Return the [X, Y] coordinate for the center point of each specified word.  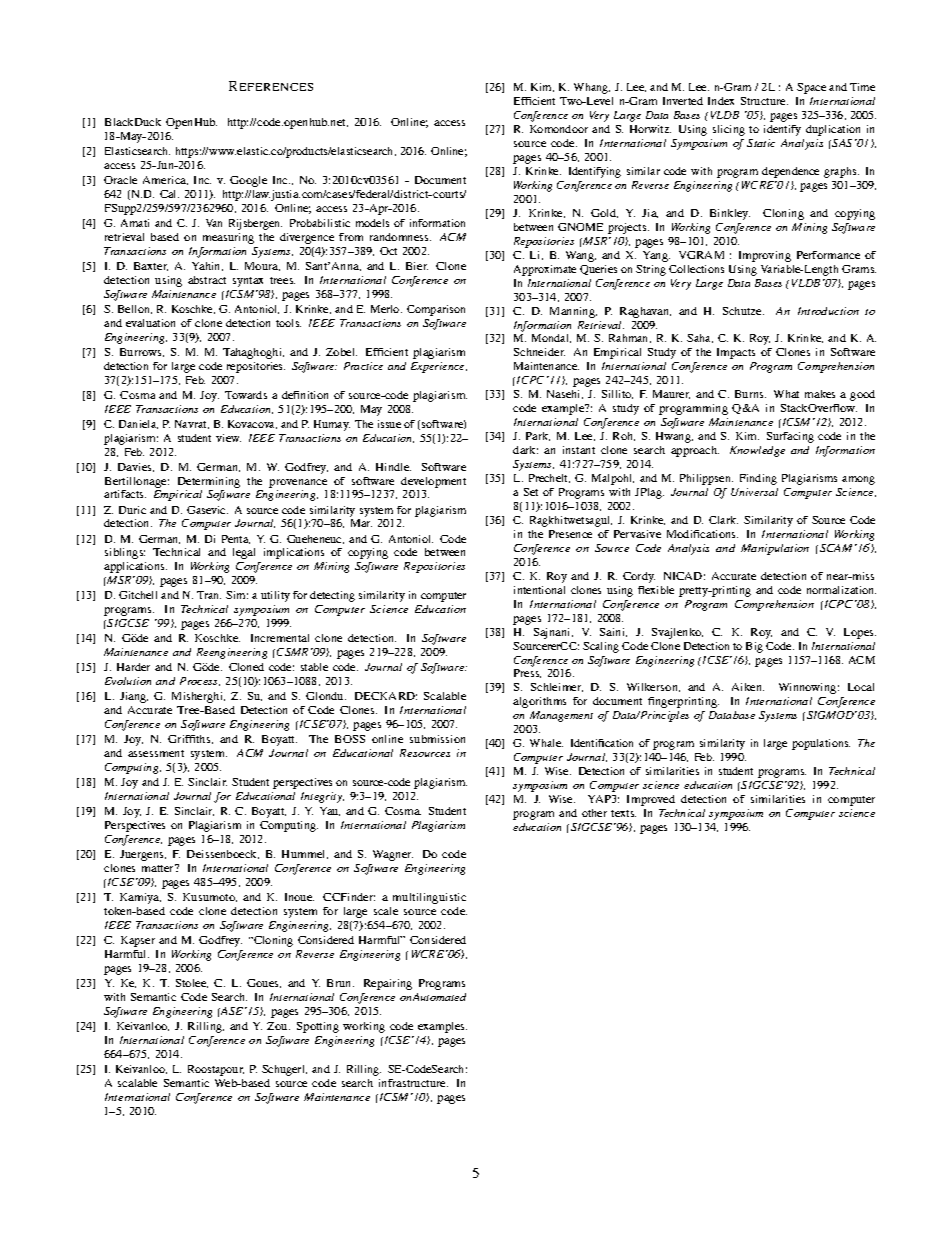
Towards [246, 395]
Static [761, 143]
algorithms [539, 702]
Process [200, 681]
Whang [592, 88]
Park [538, 436]
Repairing [388, 984]
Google [248, 181]
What [786, 394]
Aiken [748, 687]
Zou [278, 1026]
